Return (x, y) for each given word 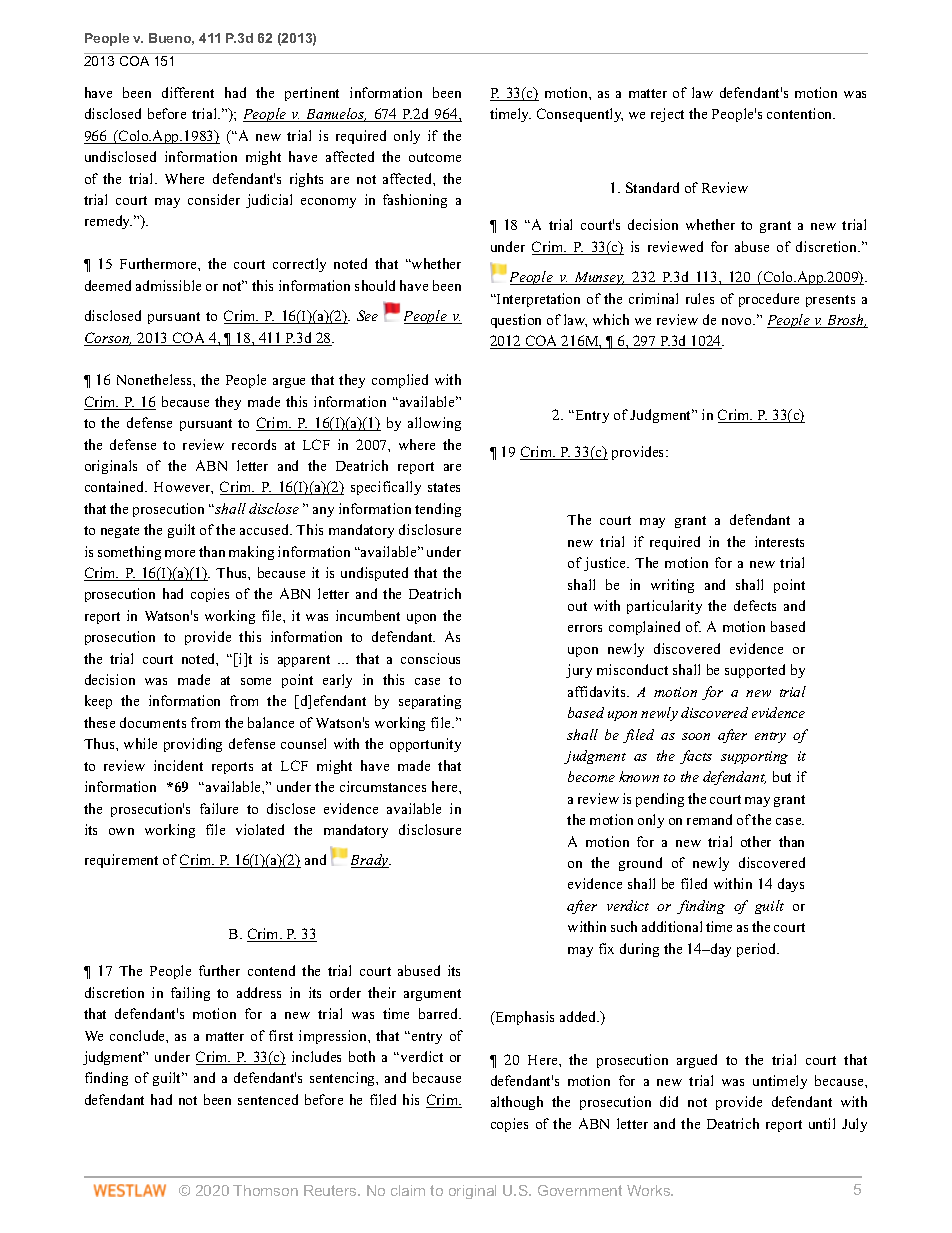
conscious (430, 658)
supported (755, 671)
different (188, 92)
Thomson (265, 1190)
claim (408, 1190)
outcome (435, 157)
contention (801, 113)
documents (153, 722)
